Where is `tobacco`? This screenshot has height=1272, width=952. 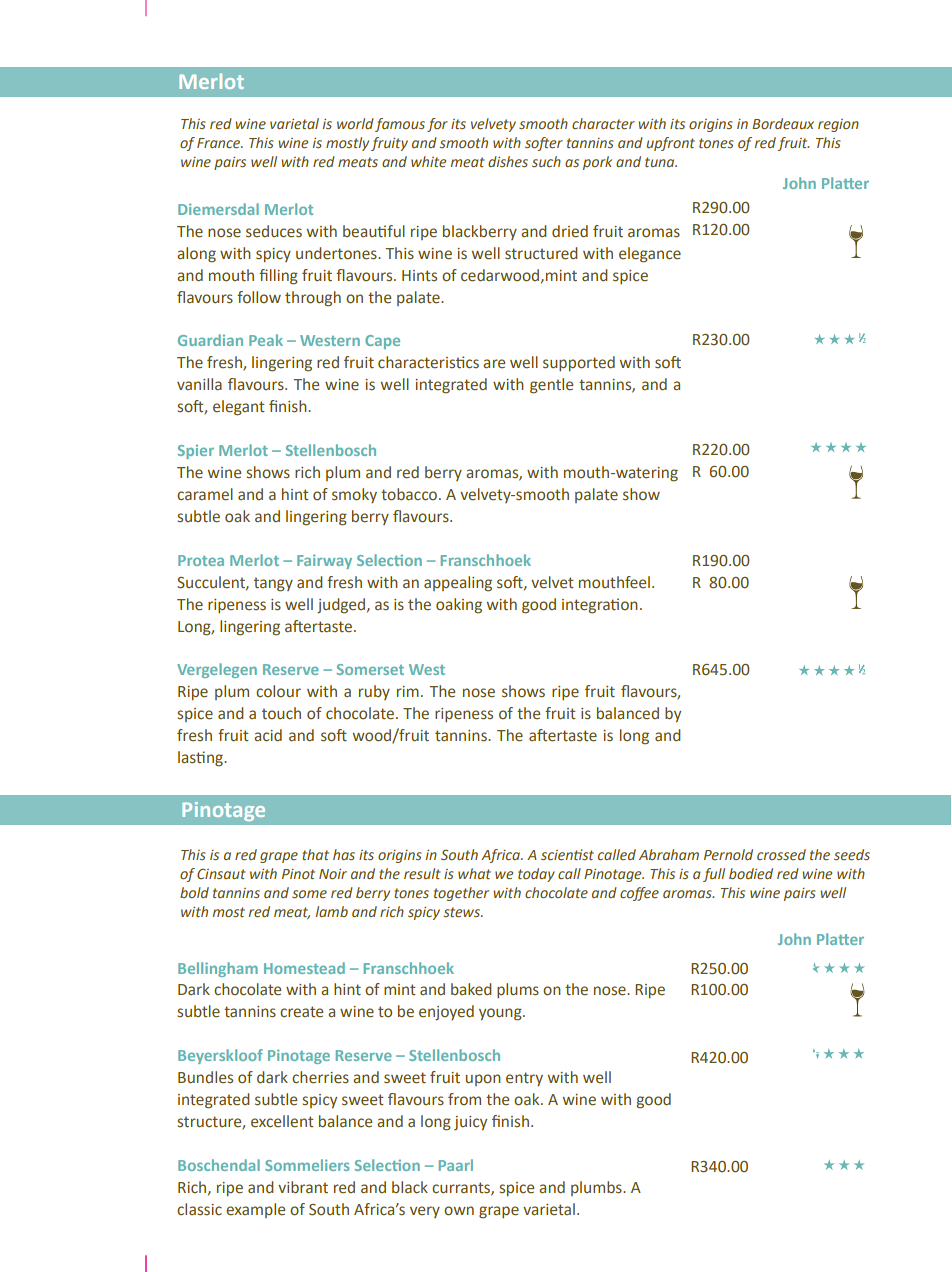
tobacco is located at coordinates (410, 494).
